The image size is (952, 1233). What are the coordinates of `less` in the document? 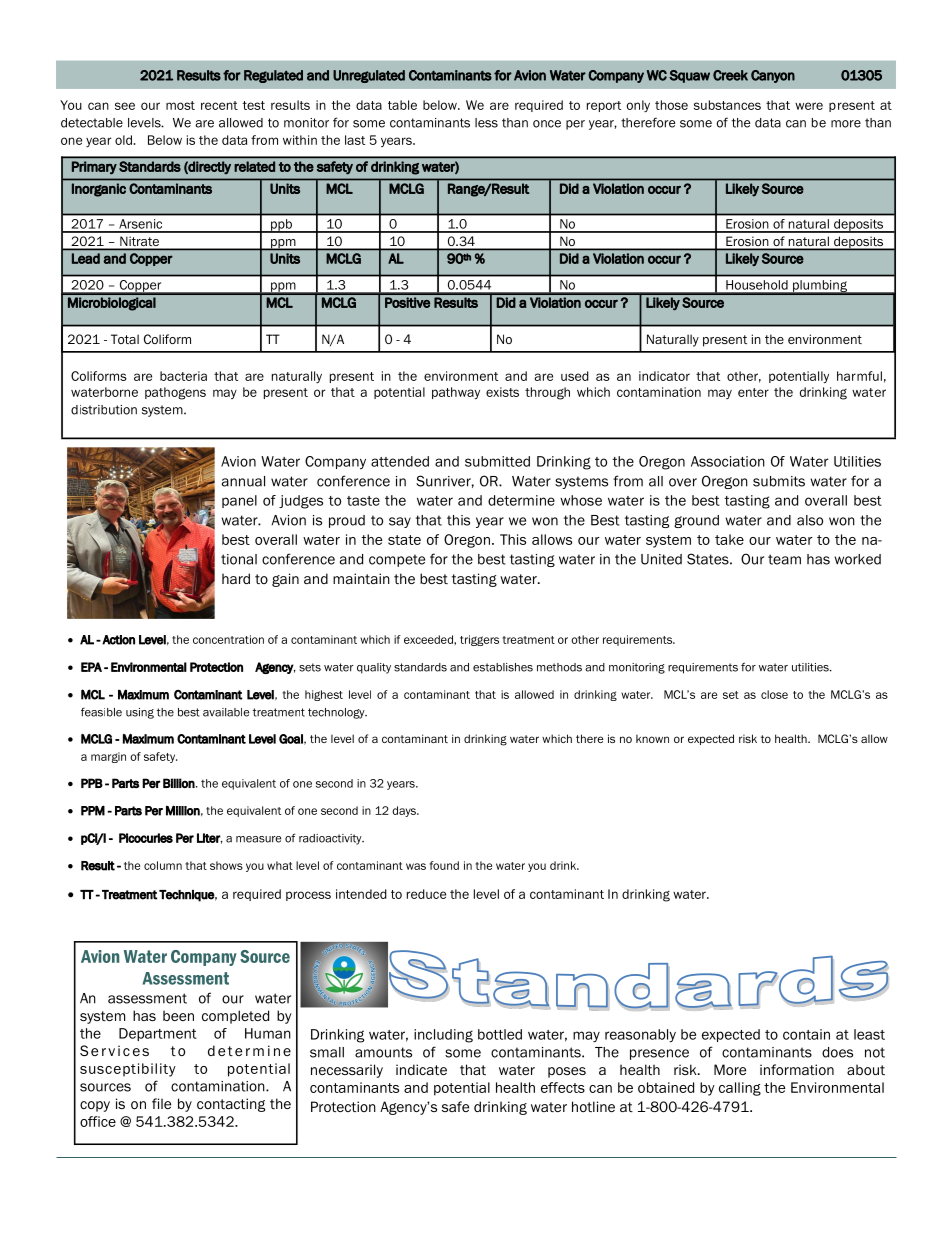 It's located at (486, 123).
